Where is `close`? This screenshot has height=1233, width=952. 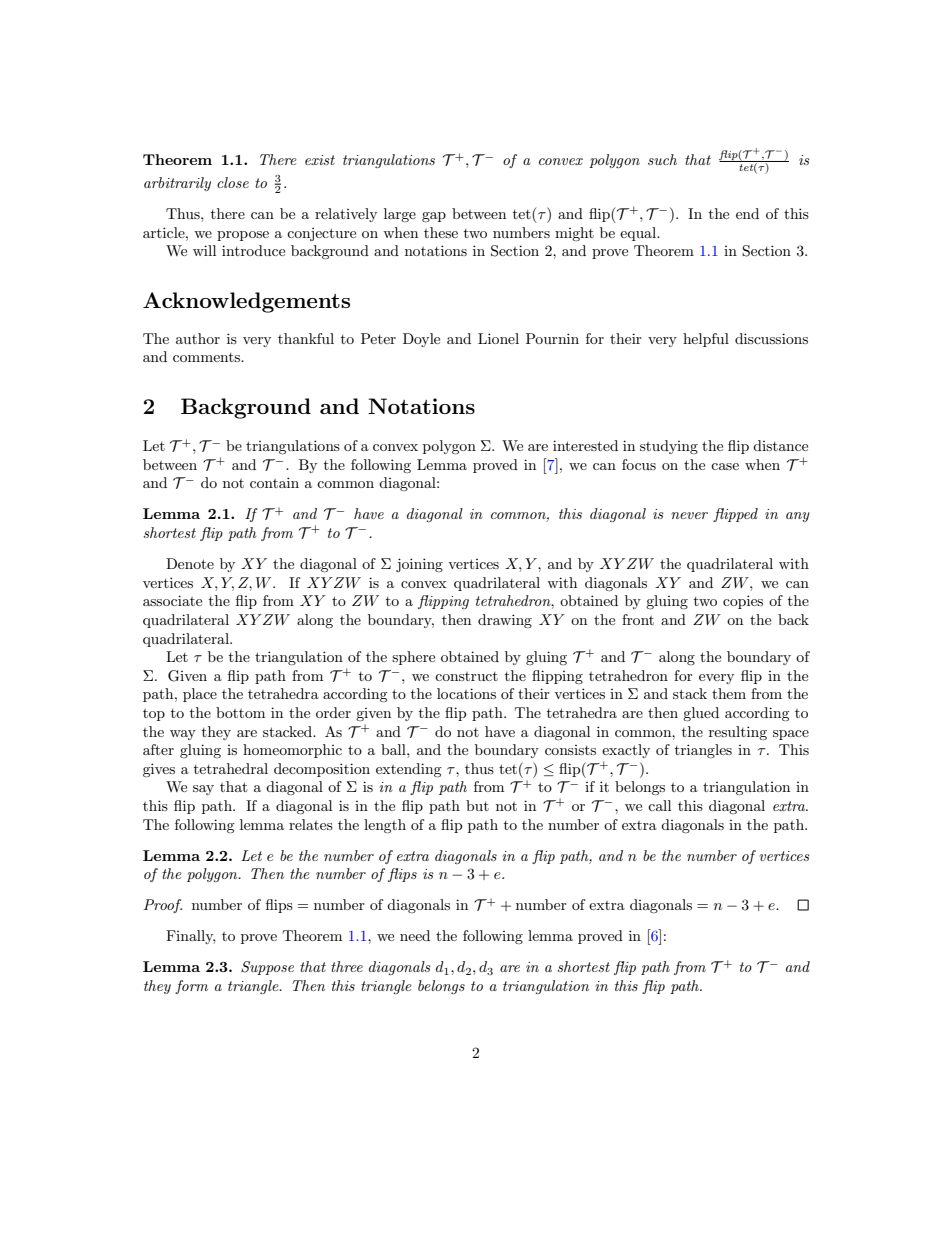
close is located at coordinates (233, 182).
